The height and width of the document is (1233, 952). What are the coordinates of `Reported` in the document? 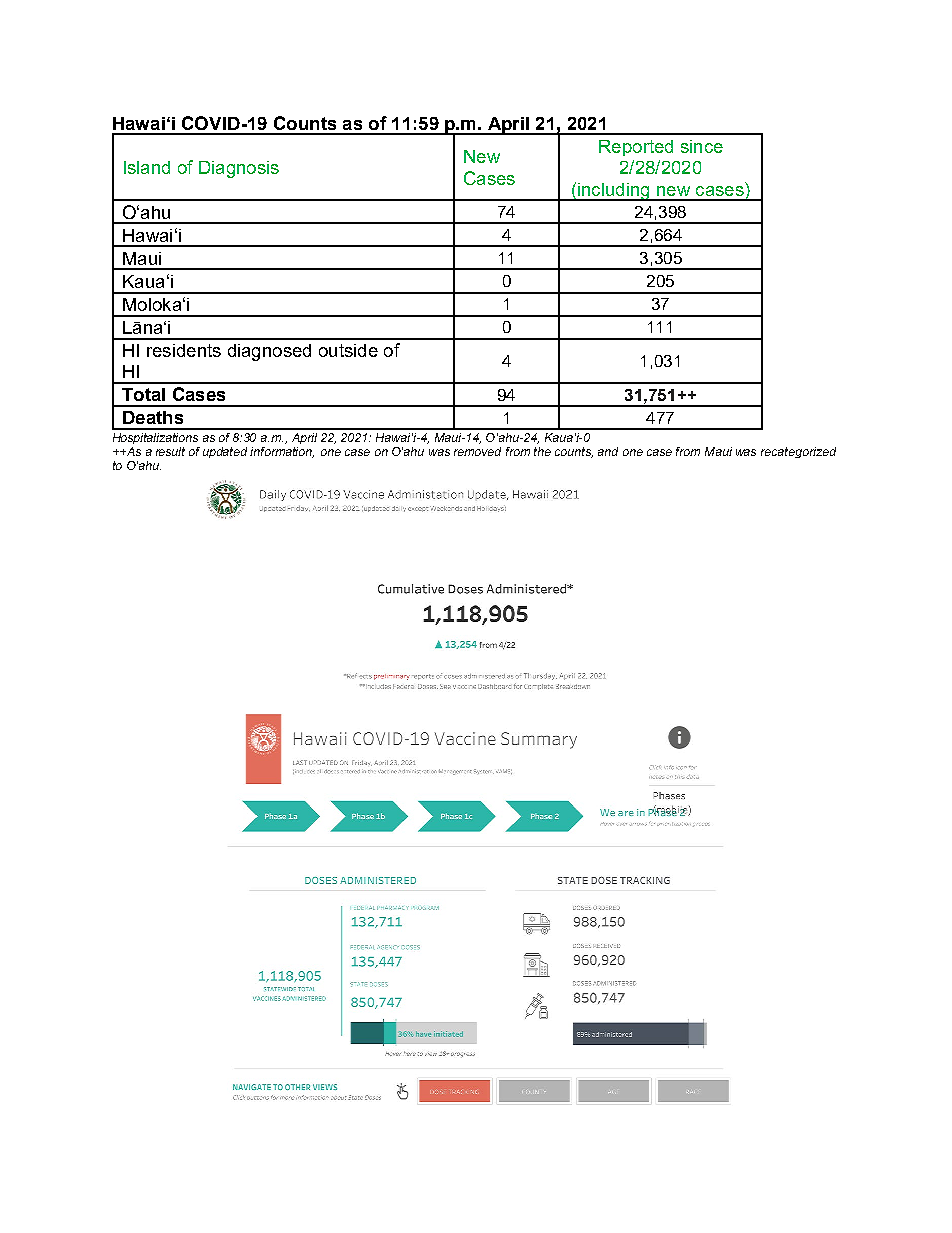 It's located at (636, 148).
